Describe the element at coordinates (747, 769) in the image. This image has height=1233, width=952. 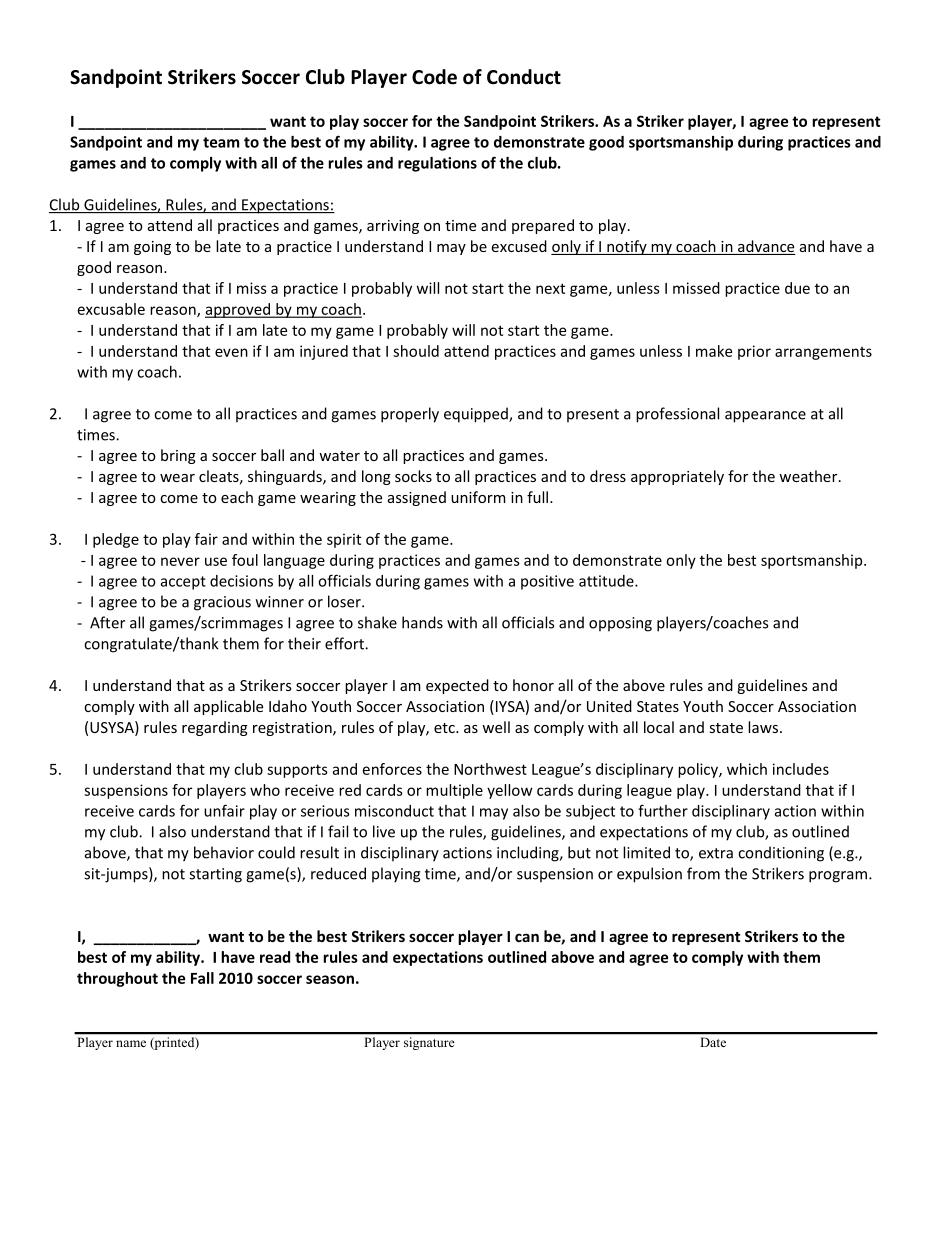
I see `which` at that location.
